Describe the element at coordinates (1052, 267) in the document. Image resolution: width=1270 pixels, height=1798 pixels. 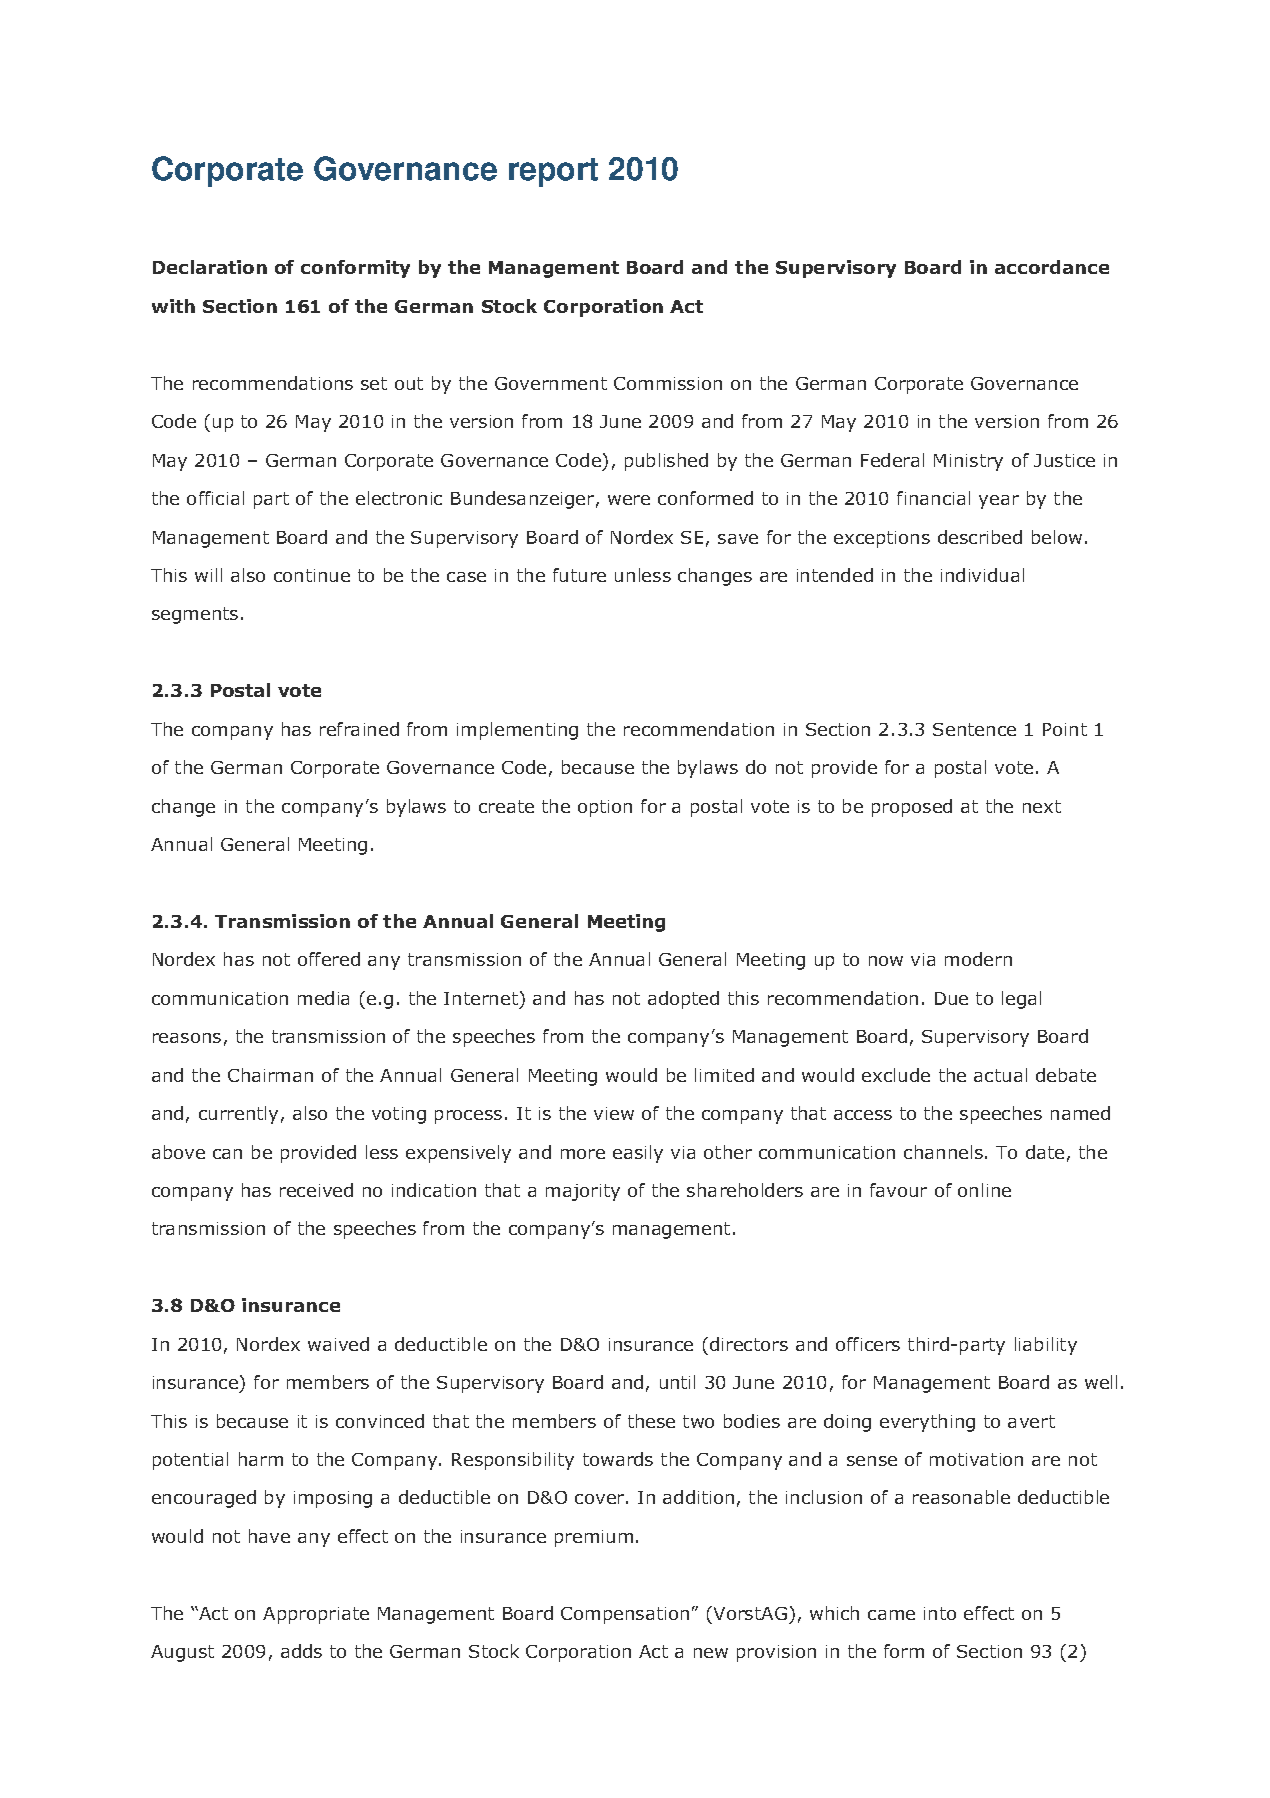
I see `accordance` at that location.
